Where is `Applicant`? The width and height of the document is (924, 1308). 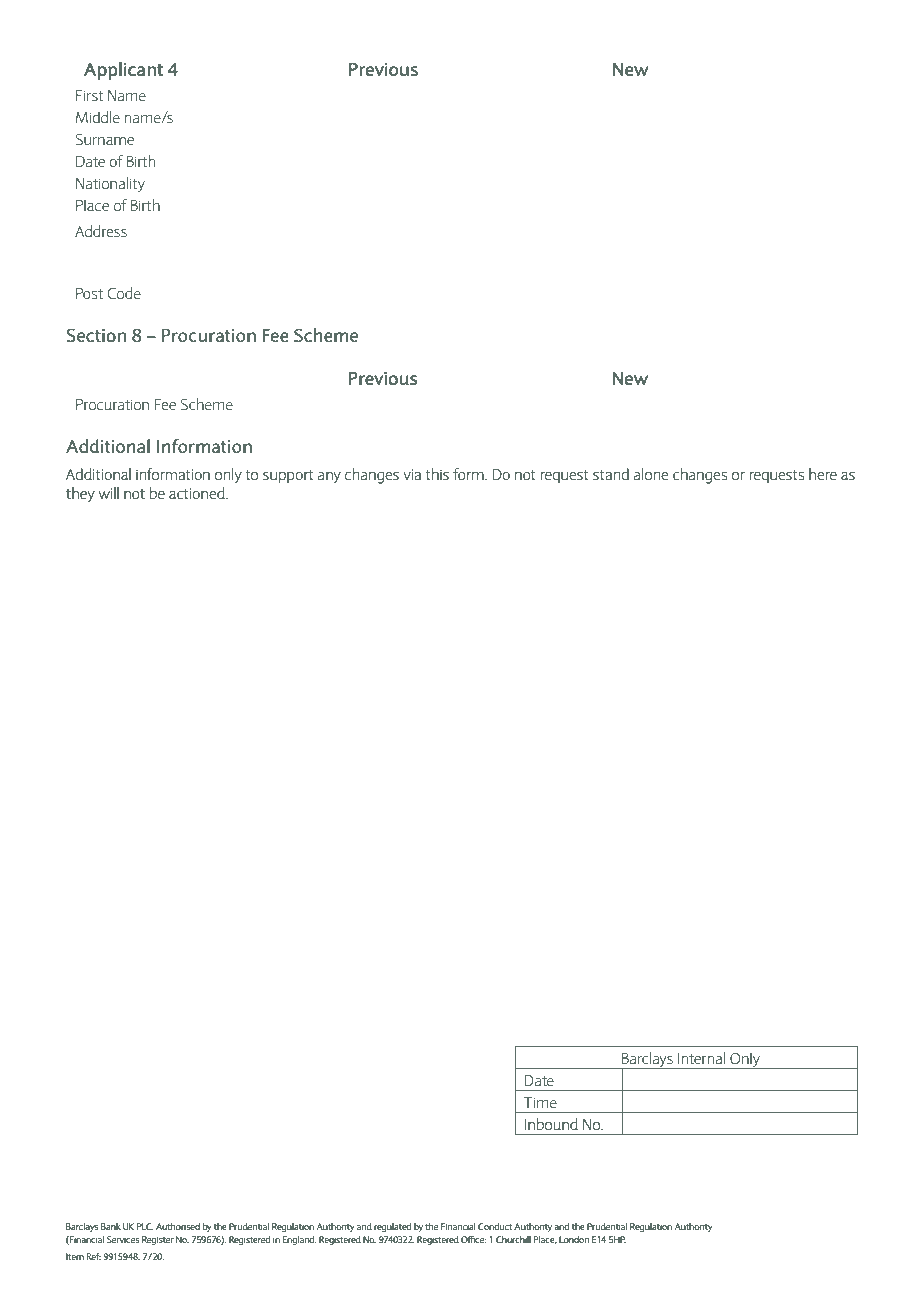
Applicant is located at coordinates (123, 71).
